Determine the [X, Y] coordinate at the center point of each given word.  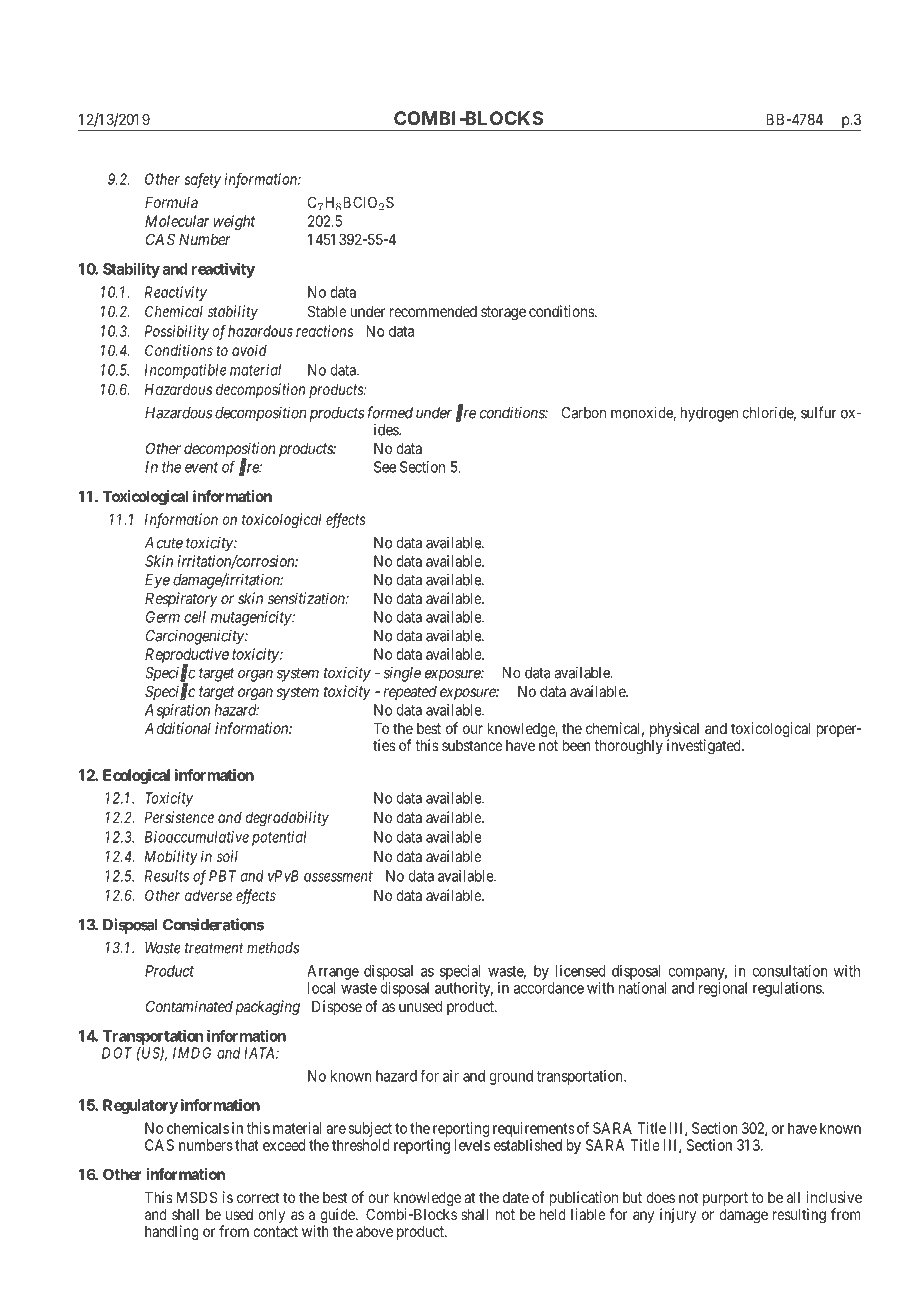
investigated [705, 747]
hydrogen [709, 414]
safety [203, 180]
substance [472, 745]
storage [503, 313]
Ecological [136, 776]
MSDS [197, 1197]
